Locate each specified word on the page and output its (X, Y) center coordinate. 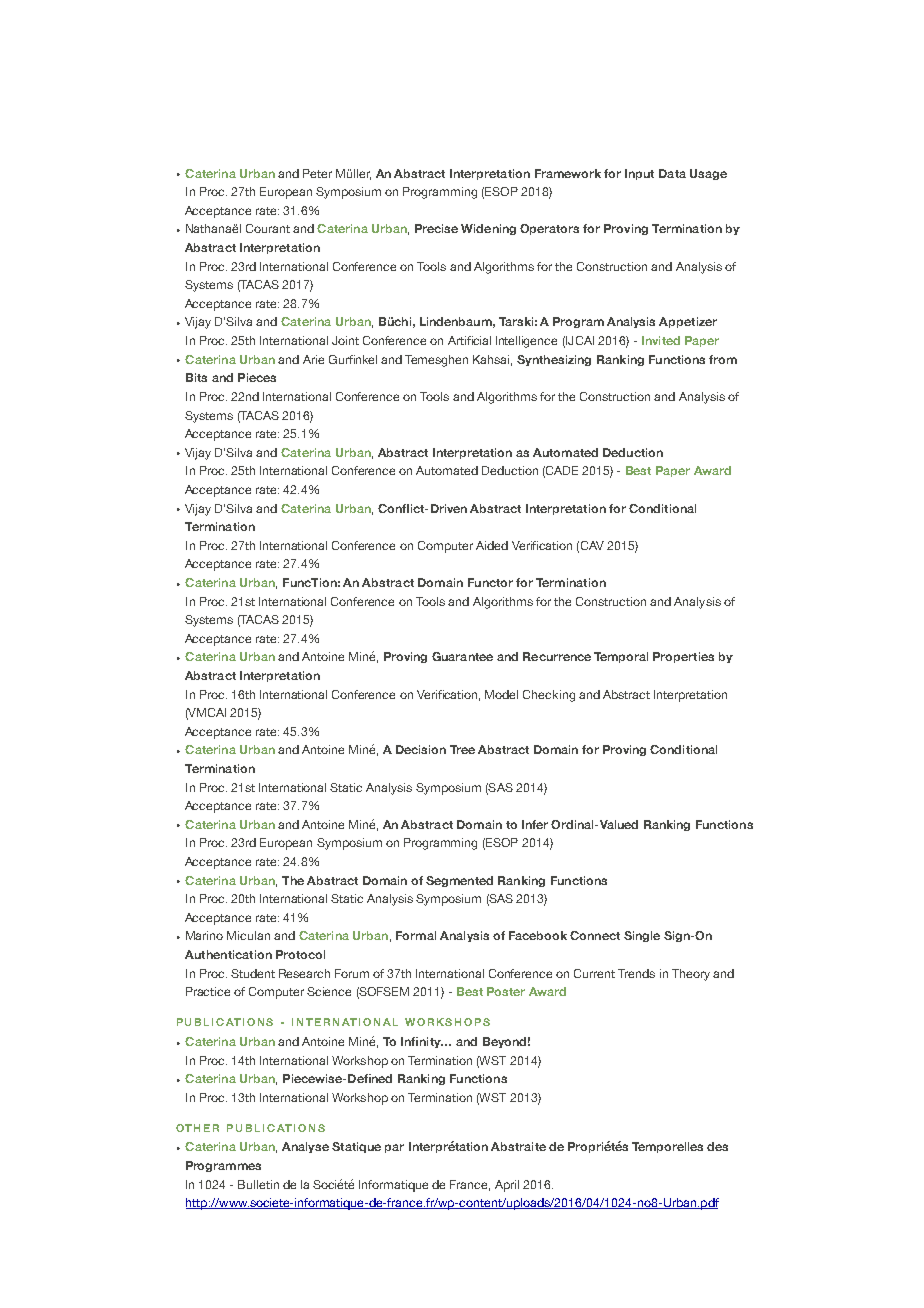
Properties (683, 657)
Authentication (228, 954)
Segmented (459, 881)
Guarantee (462, 656)
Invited (661, 340)
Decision (421, 749)
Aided (492, 545)
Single (642, 936)
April (507, 1186)
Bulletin (258, 1184)
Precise (436, 228)
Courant (268, 228)
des (717, 1146)
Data (672, 173)
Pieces (257, 377)
